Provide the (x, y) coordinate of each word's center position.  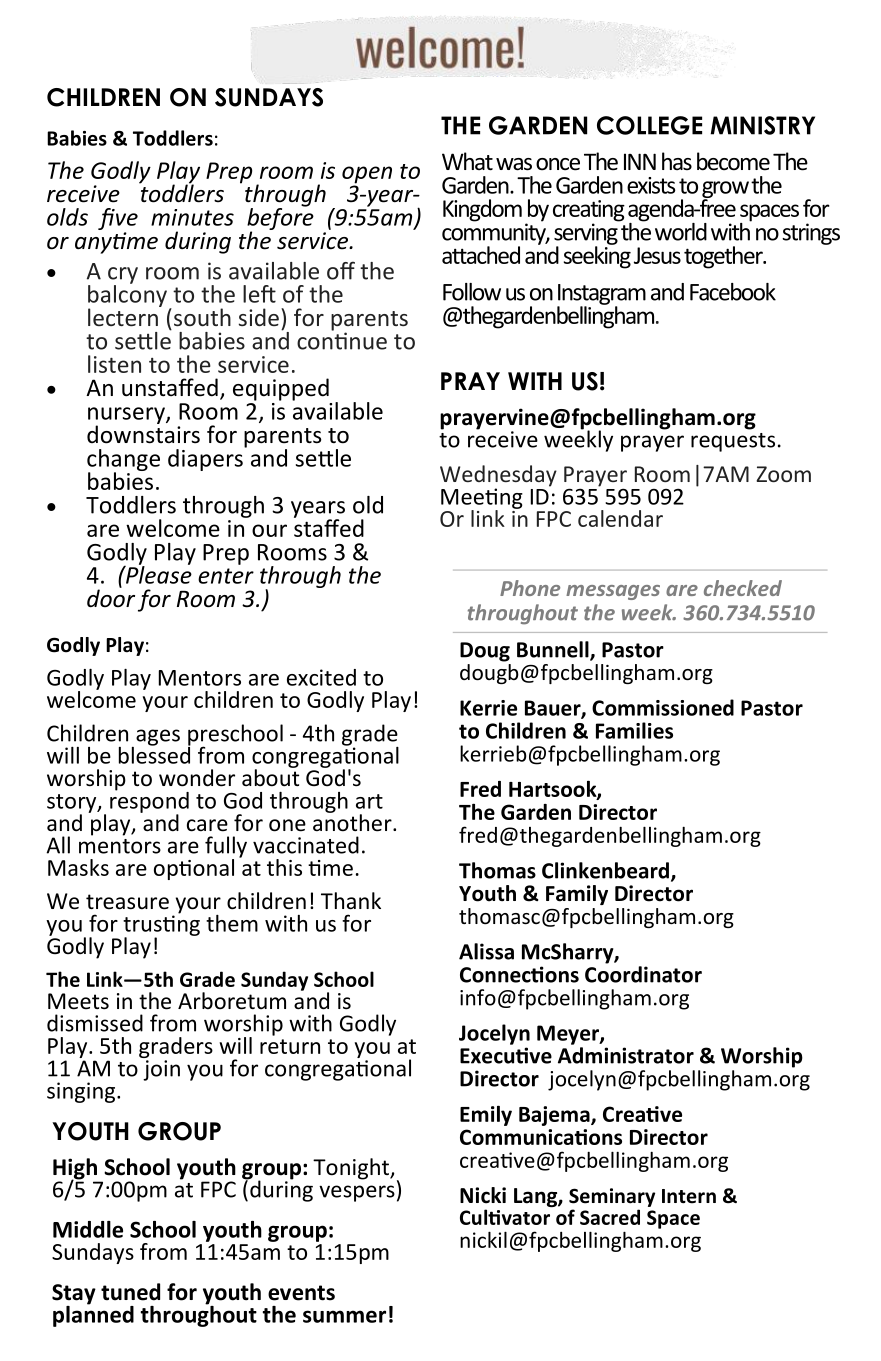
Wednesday (498, 477)
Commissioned (663, 707)
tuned (130, 1292)
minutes (192, 217)
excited (321, 677)
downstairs (143, 433)
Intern (689, 1196)
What (467, 161)
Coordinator (643, 974)
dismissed (95, 1023)
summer (344, 1316)
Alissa (486, 951)
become (733, 161)
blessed (155, 754)
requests (733, 442)
